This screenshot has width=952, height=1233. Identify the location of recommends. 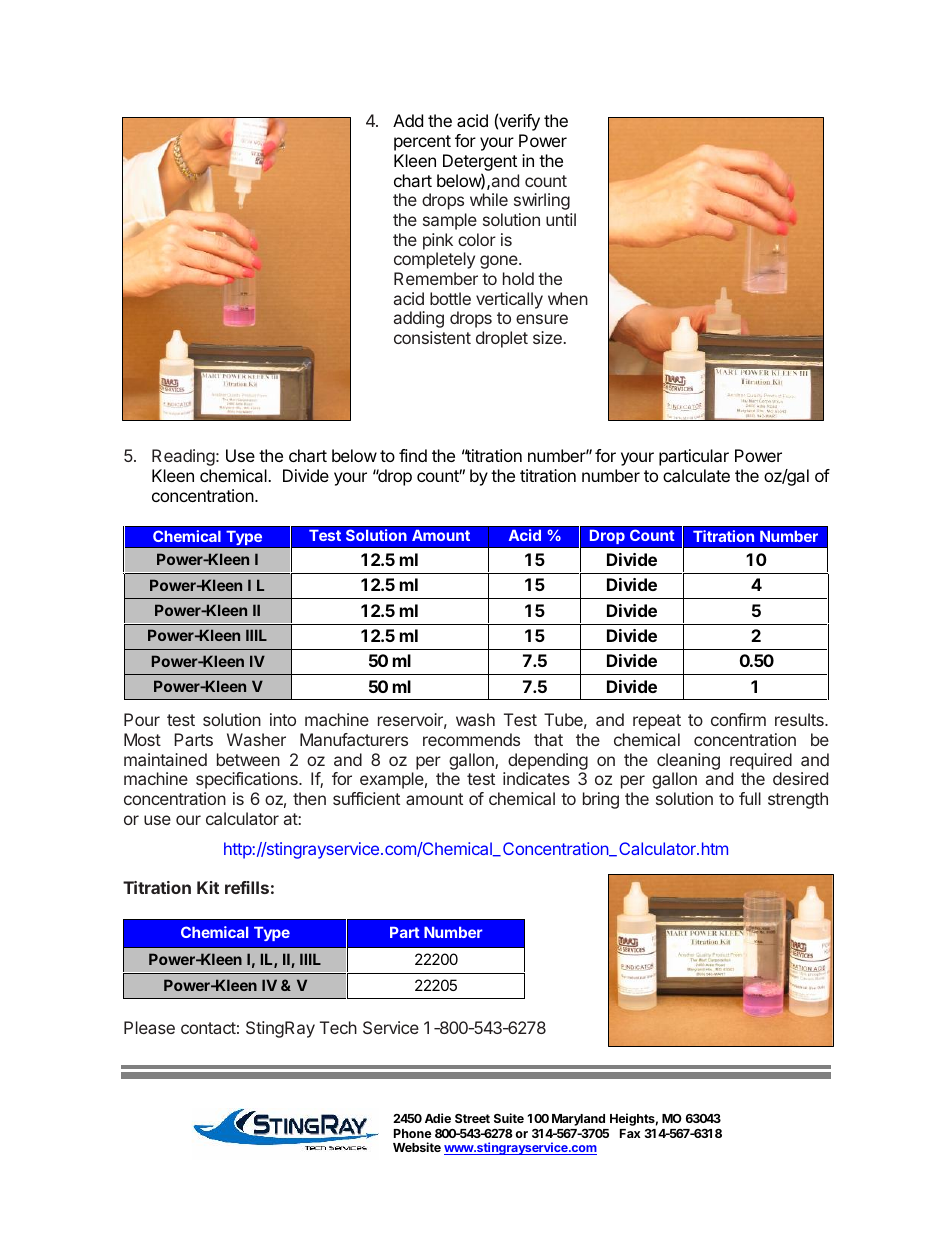
(471, 739).
